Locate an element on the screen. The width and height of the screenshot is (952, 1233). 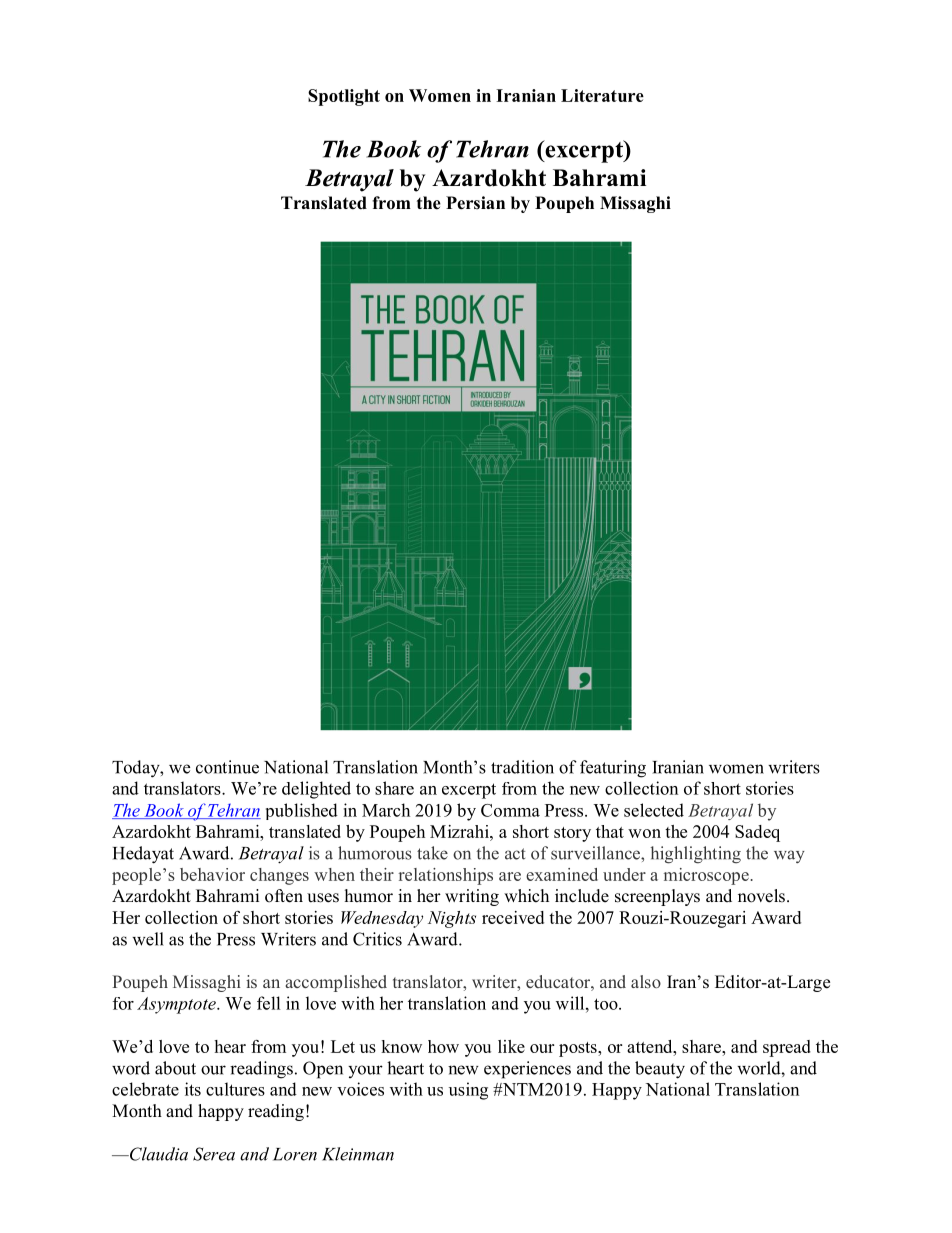
Persian is located at coordinates (475, 203).
